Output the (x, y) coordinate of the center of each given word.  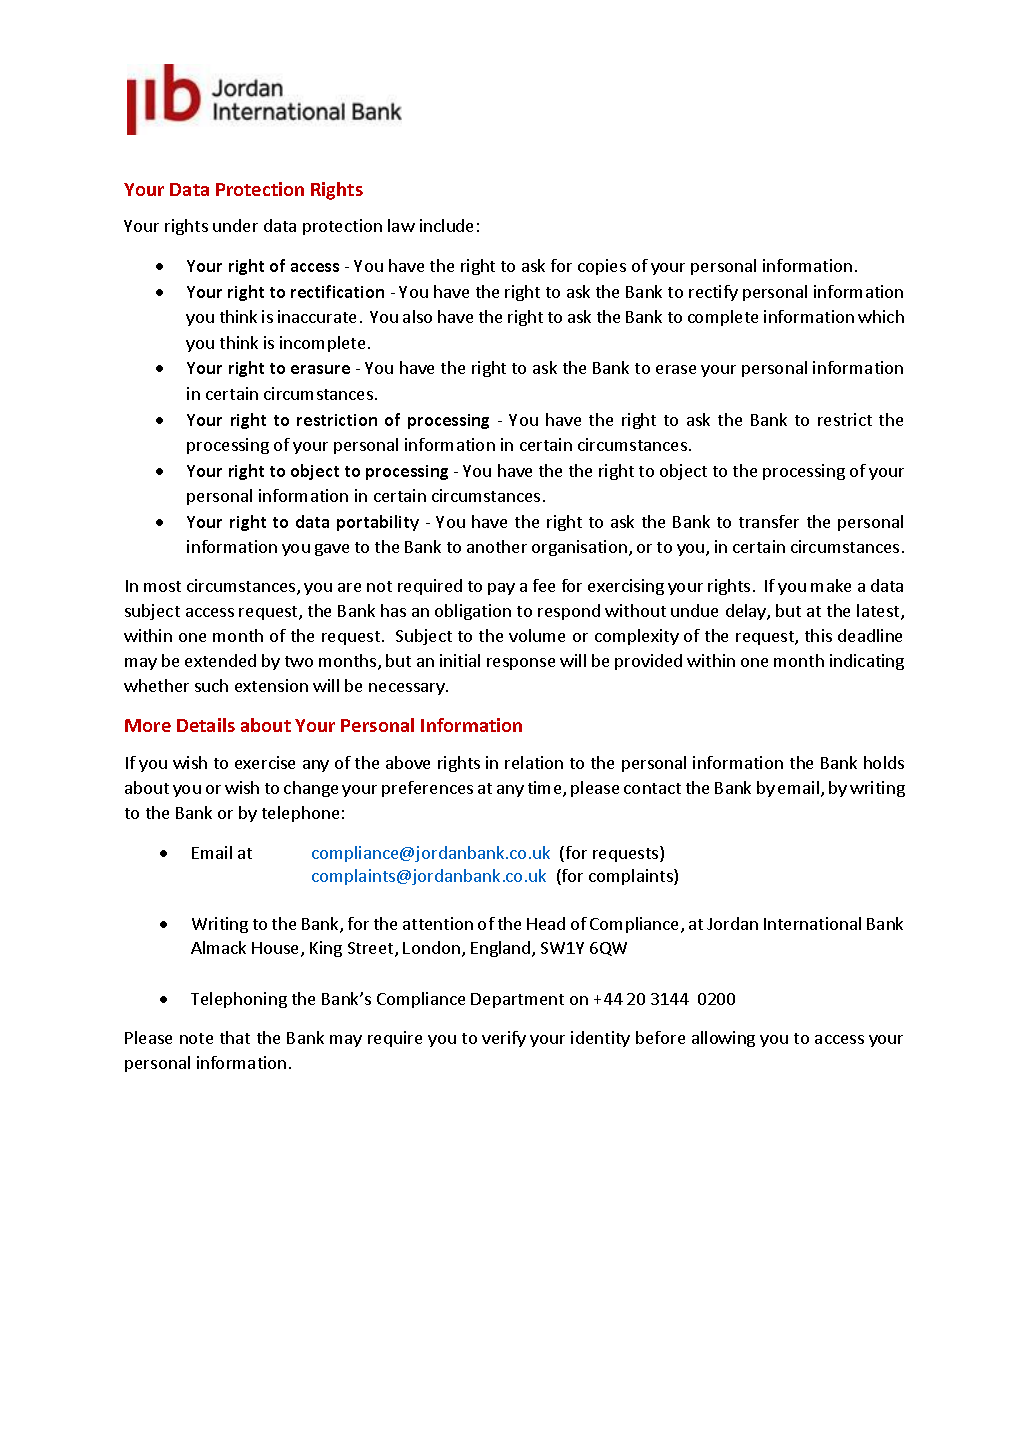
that (235, 1037)
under (235, 225)
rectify (713, 293)
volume (537, 635)
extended (220, 660)
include (446, 225)
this (818, 635)
